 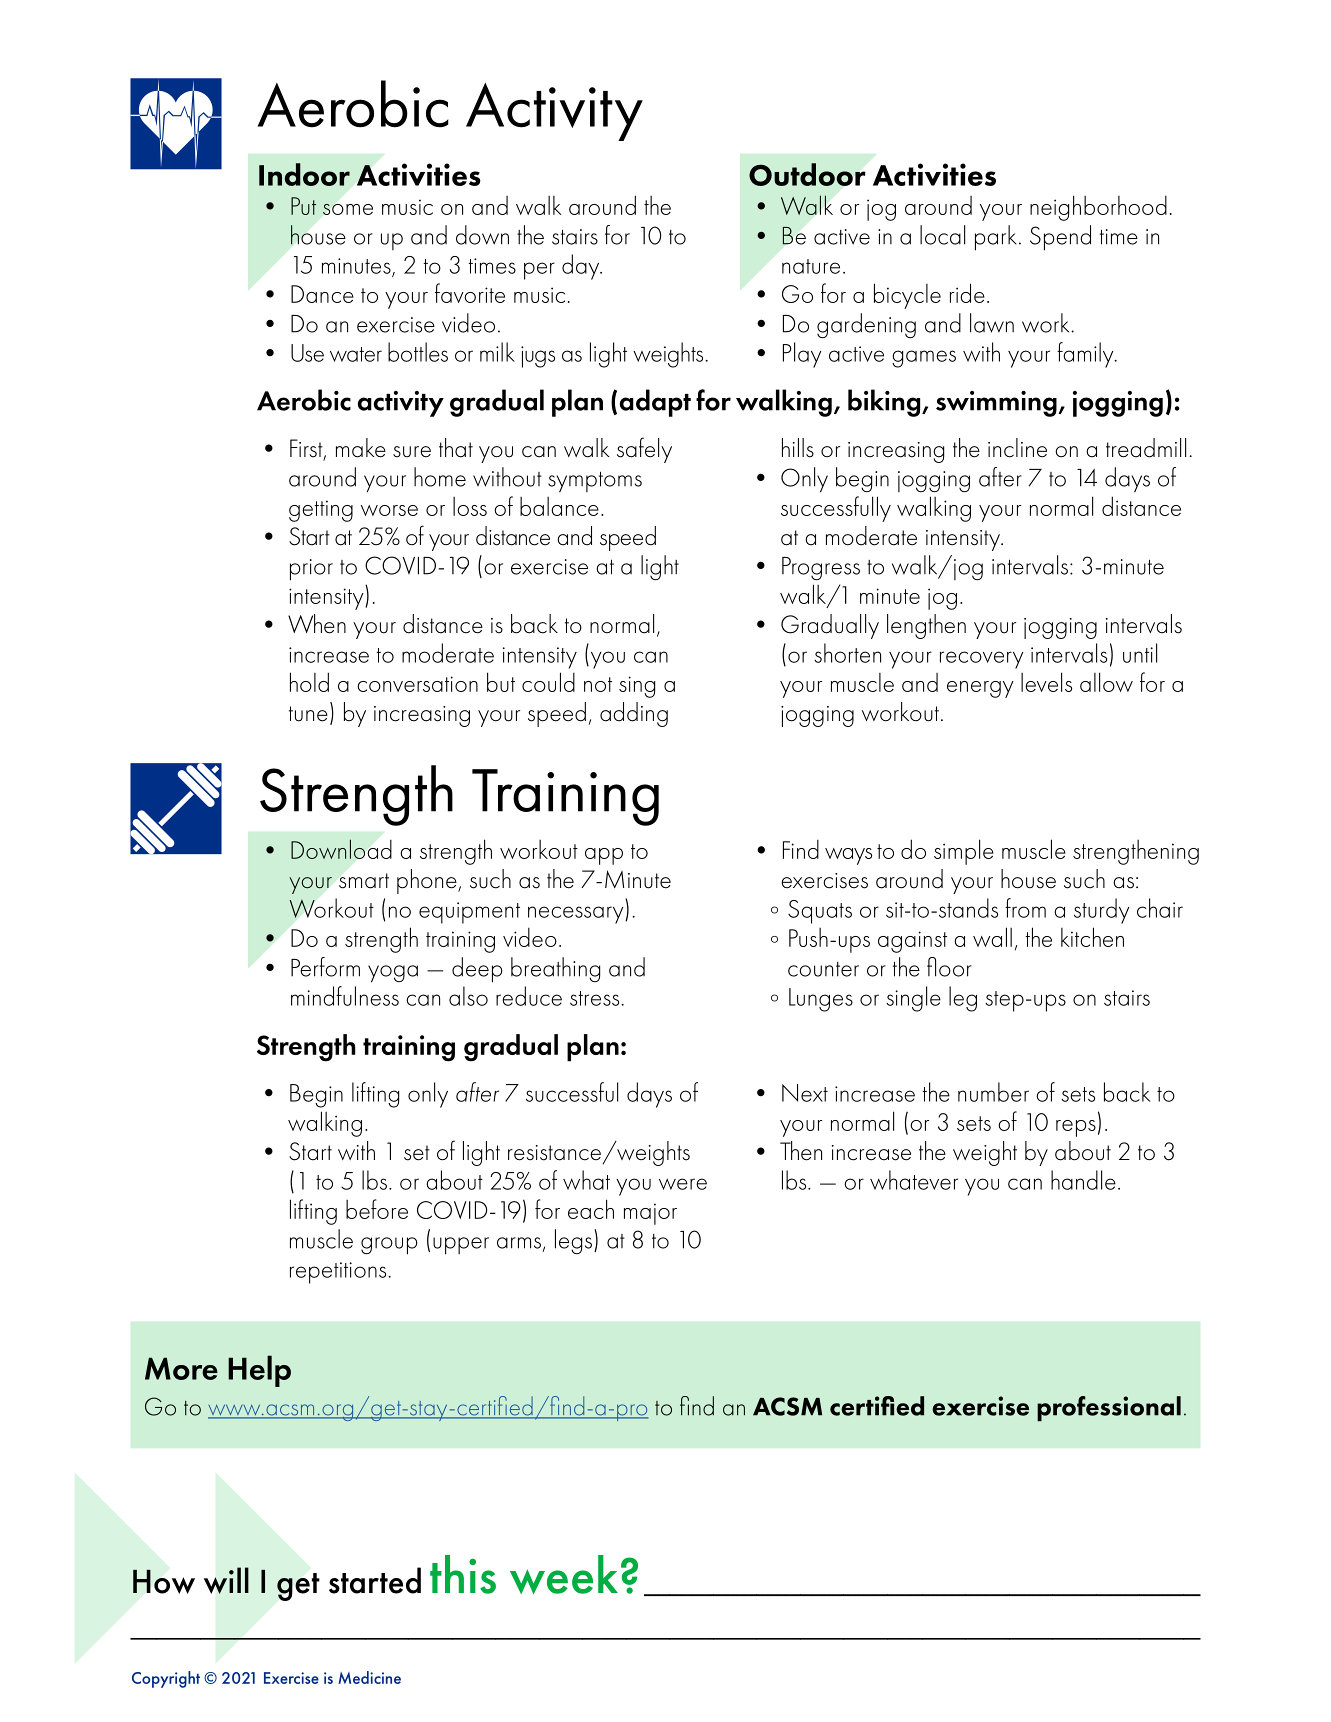 I want to click on Put, so click(x=303, y=206).
